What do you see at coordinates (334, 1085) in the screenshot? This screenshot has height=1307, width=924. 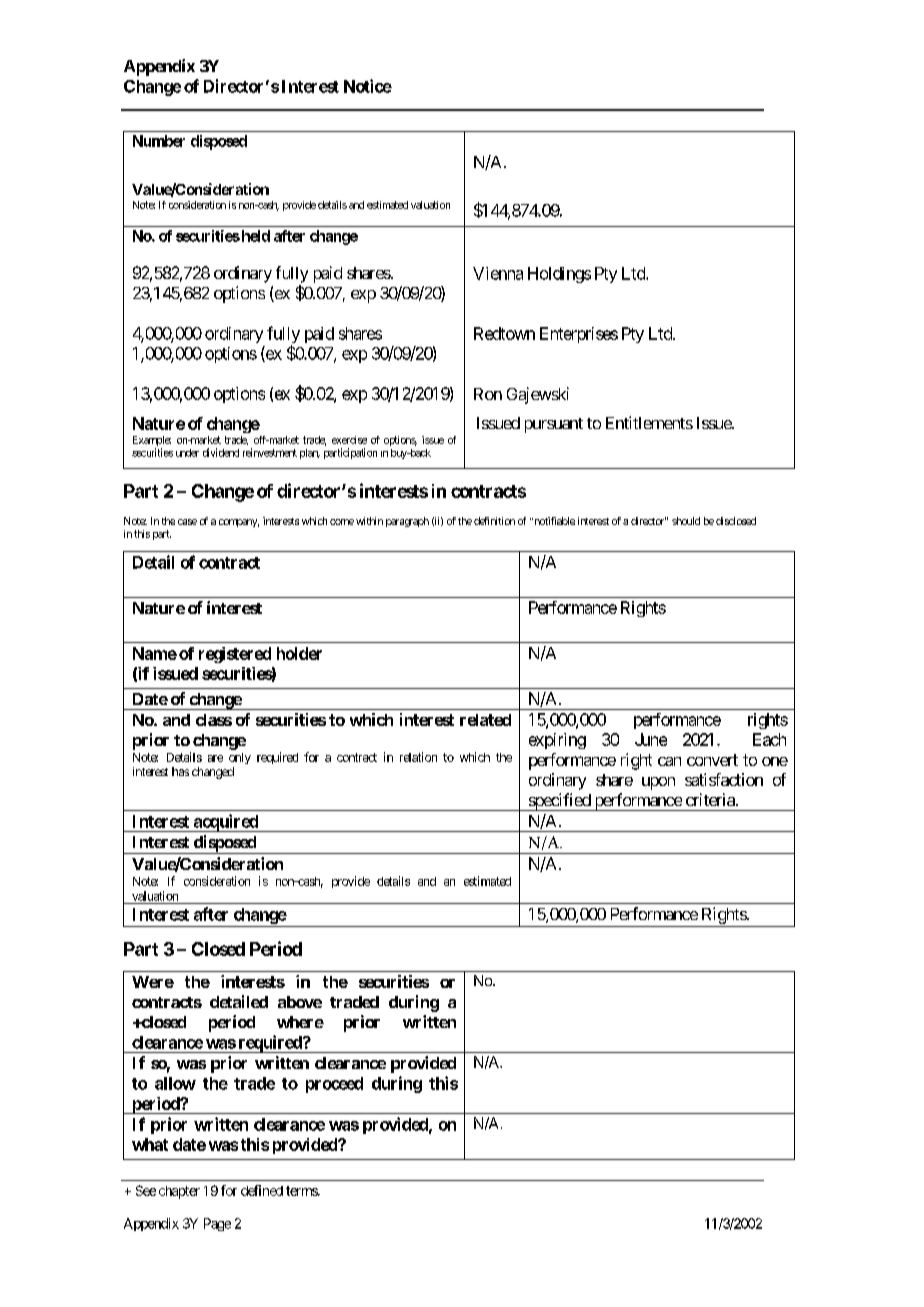 I see `proceed` at bounding box center [334, 1085].
